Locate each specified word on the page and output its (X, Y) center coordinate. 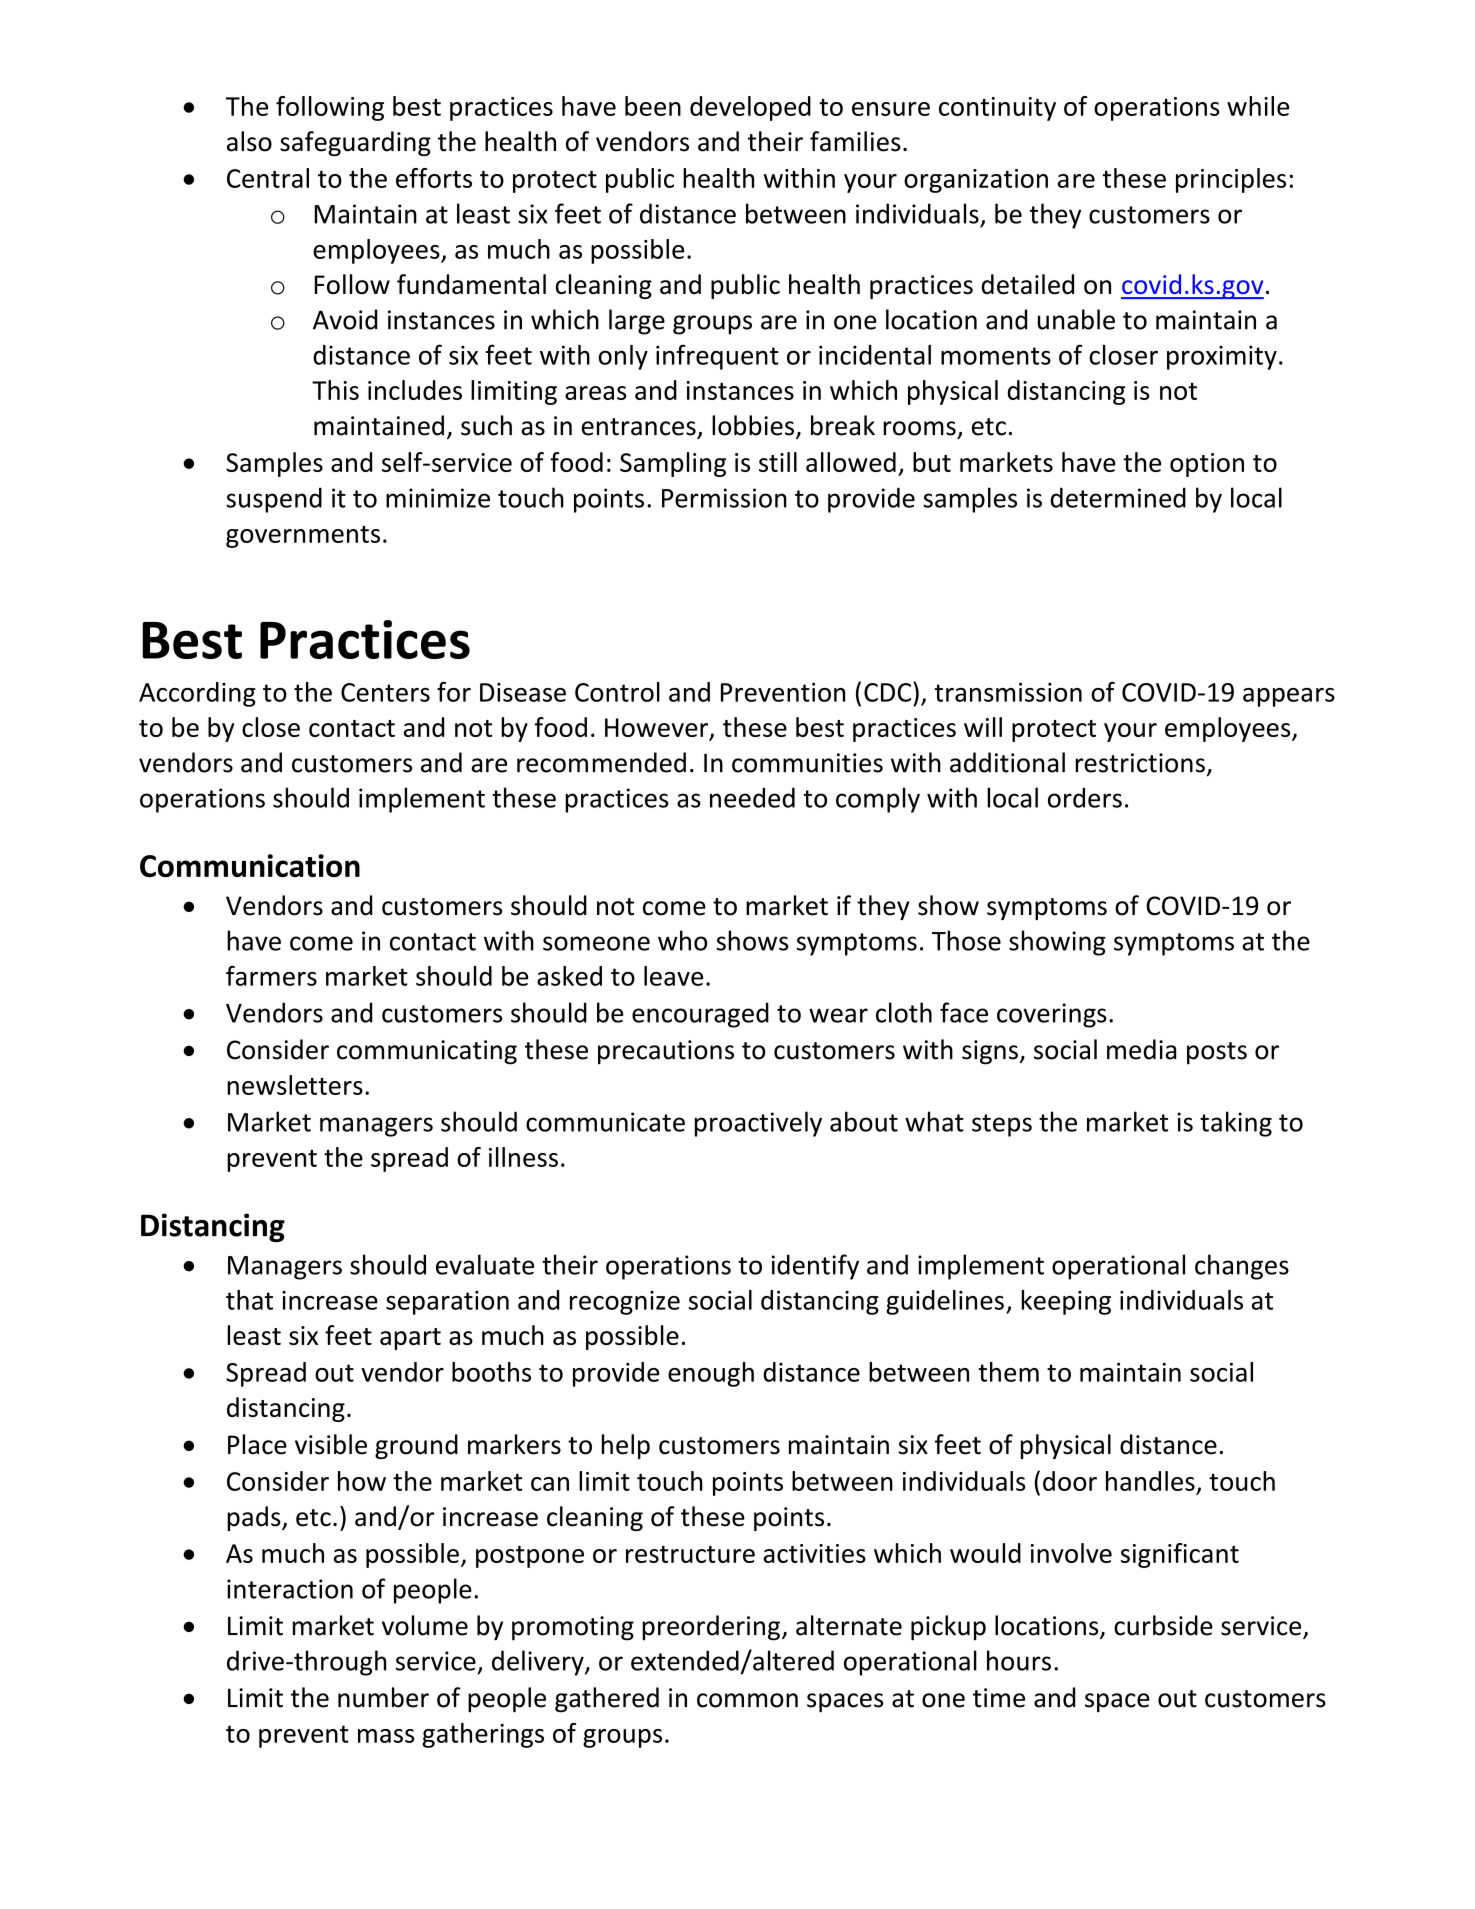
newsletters (295, 1085)
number (383, 1697)
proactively (758, 1124)
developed (750, 108)
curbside (1163, 1625)
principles (1231, 180)
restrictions (1140, 763)
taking (1236, 1124)
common (747, 1700)
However (657, 729)
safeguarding (355, 143)
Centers (385, 692)
